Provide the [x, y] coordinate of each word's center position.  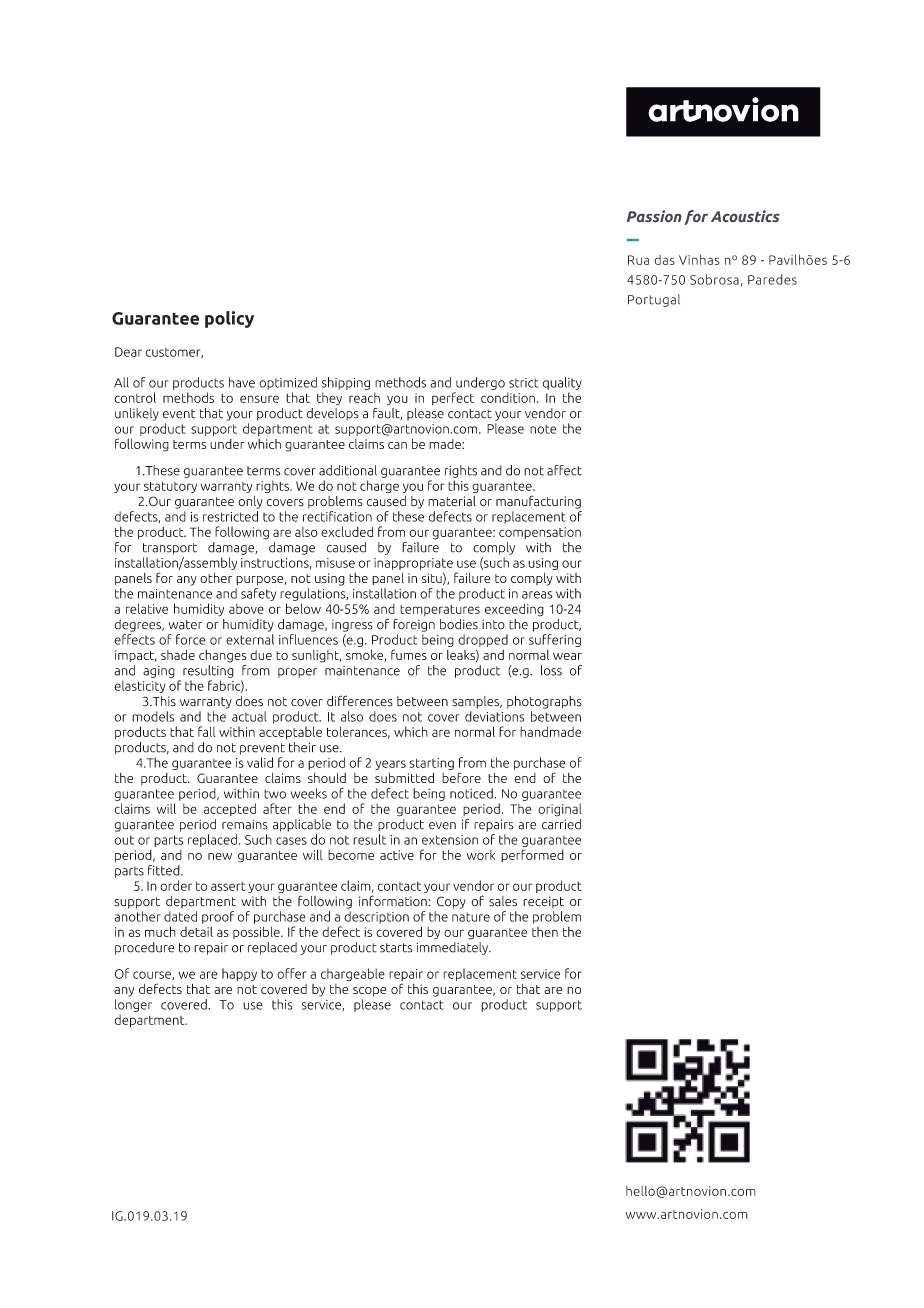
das [664, 259]
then [545, 932]
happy [239, 974]
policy [229, 319]
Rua [638, 260]
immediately [453, 947]
